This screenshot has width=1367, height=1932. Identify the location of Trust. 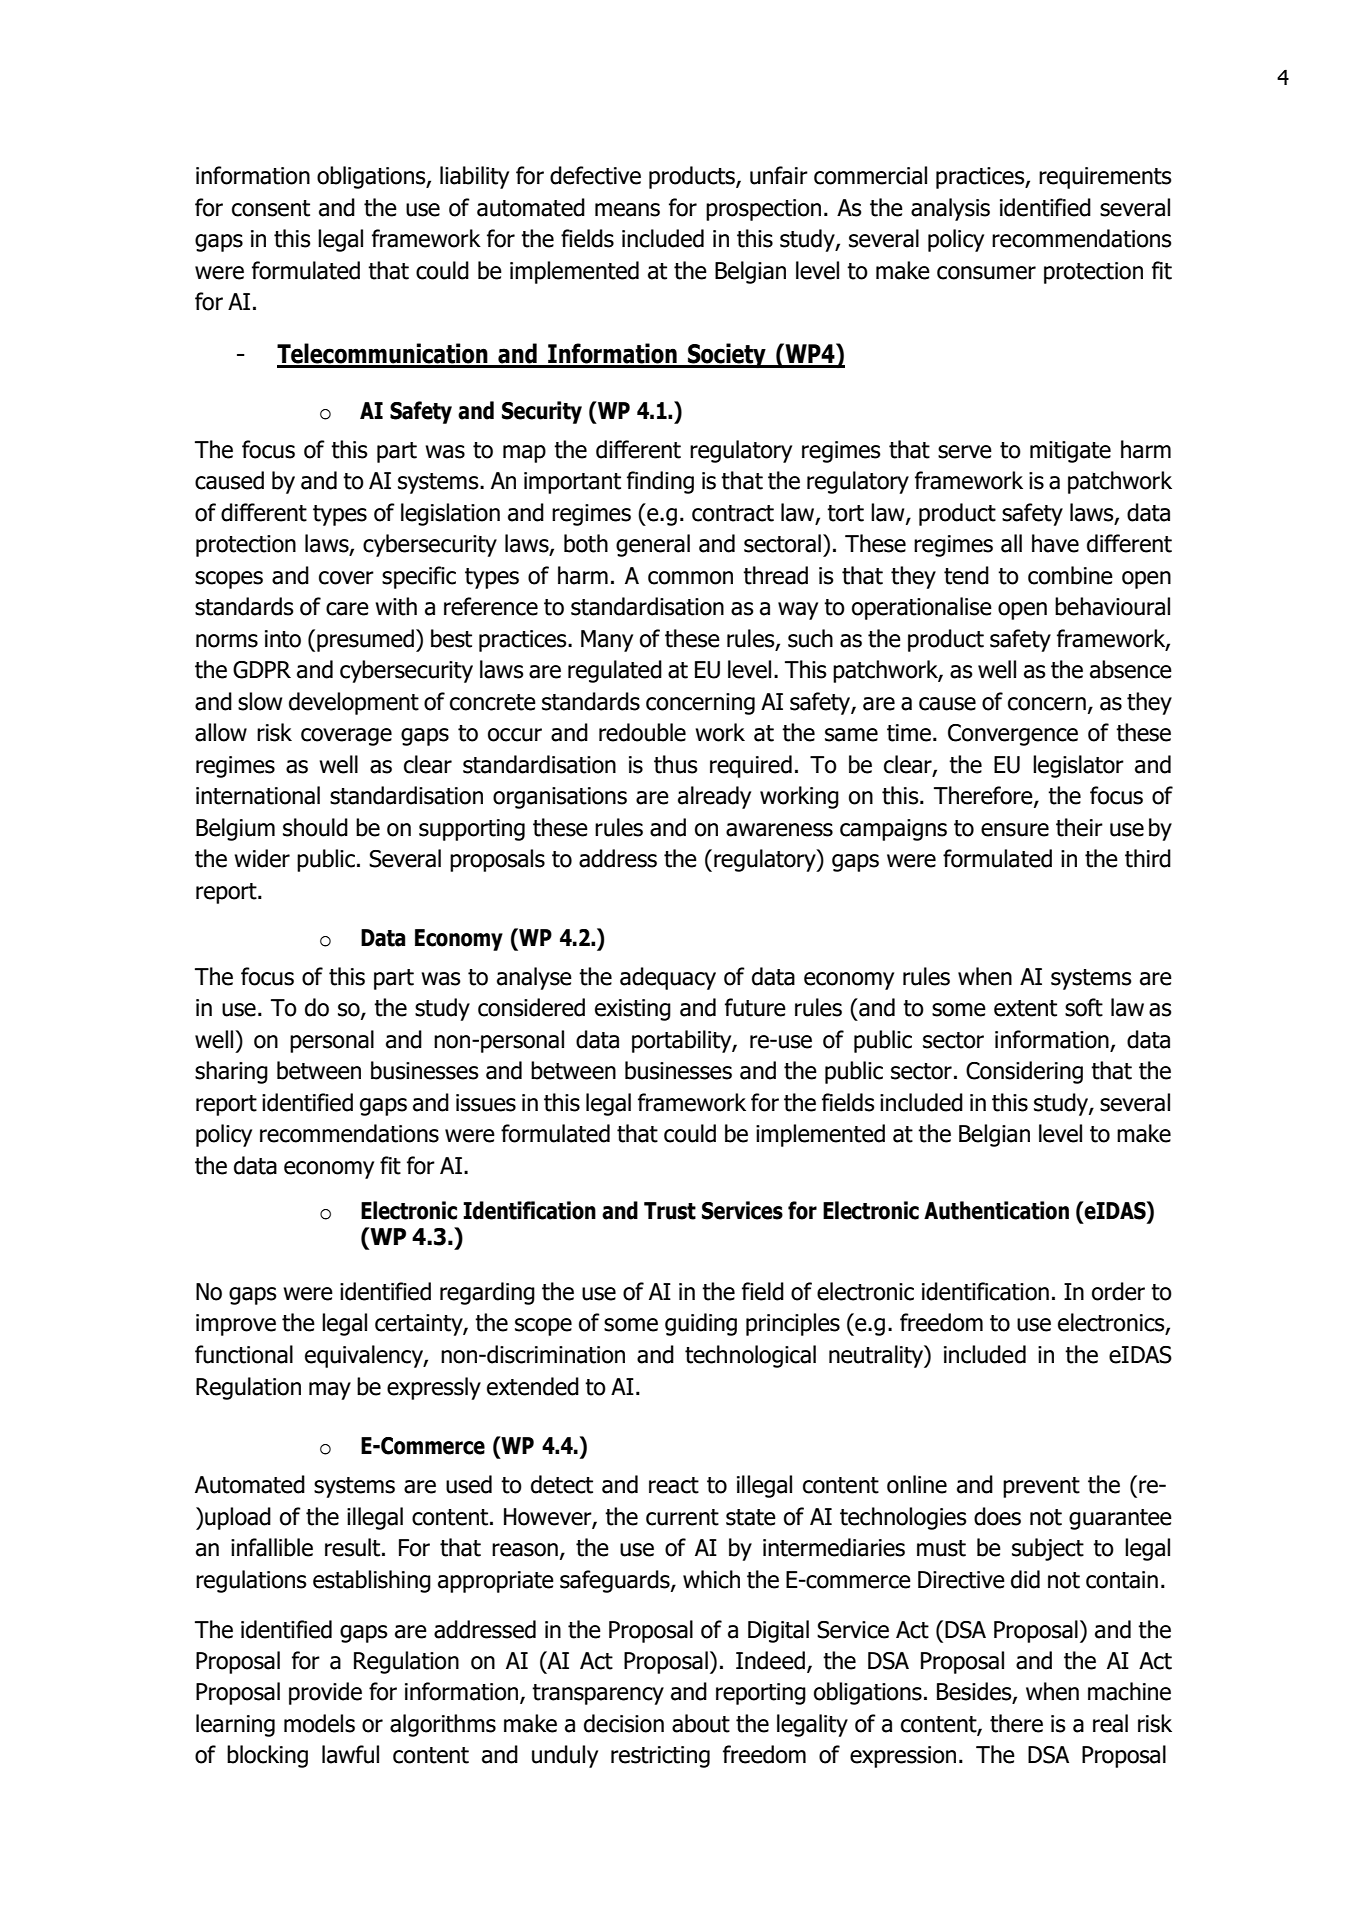
(670, 1211).
